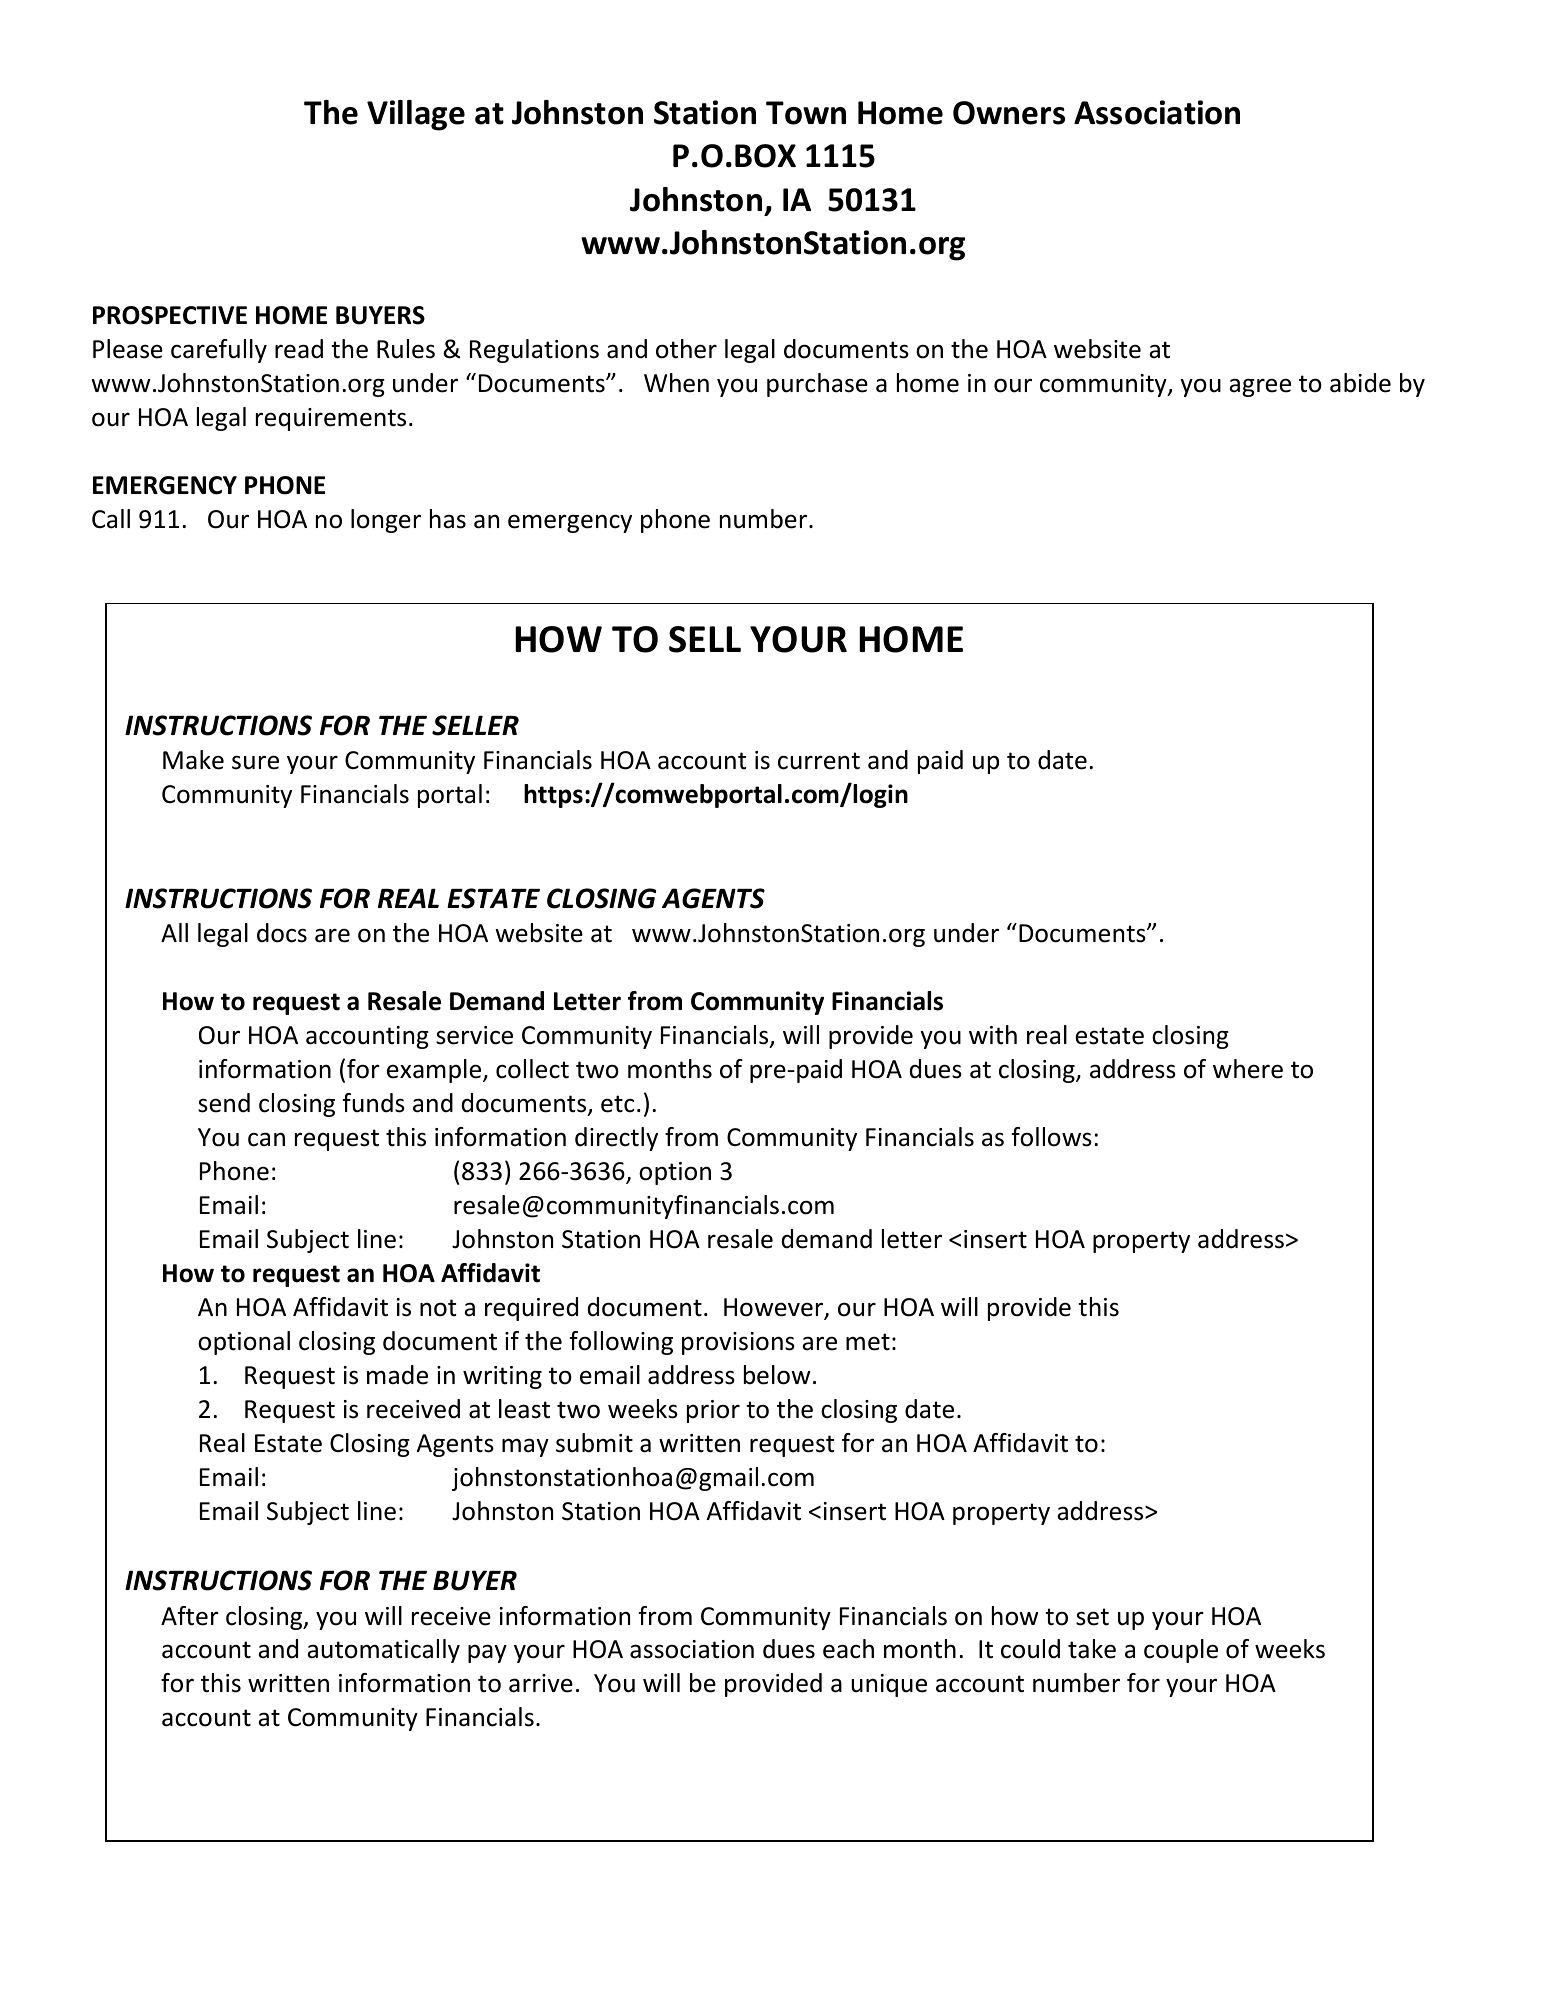 The height and width of the screenshot is (2003, 1548). I want to click on each, so click(848, 1649).
